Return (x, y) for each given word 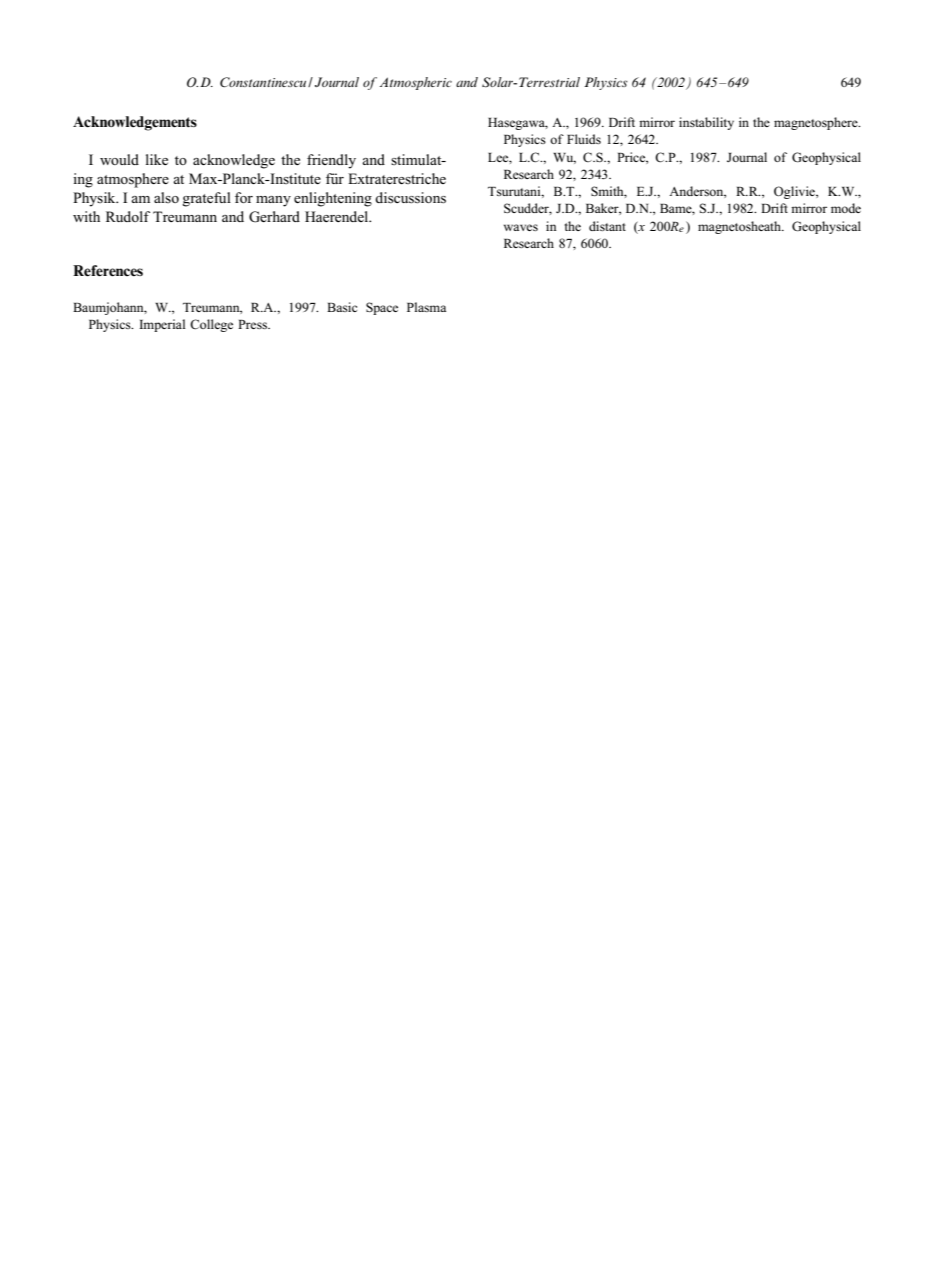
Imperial (162, 325)
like (157, 159)
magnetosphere (817, 123)
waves (521, 227)
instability (706, 123)
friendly (331, 161)
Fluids (584, 139)
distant (607, 226)
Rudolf (128, 216)
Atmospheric (416, 83)
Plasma (426, 307)
